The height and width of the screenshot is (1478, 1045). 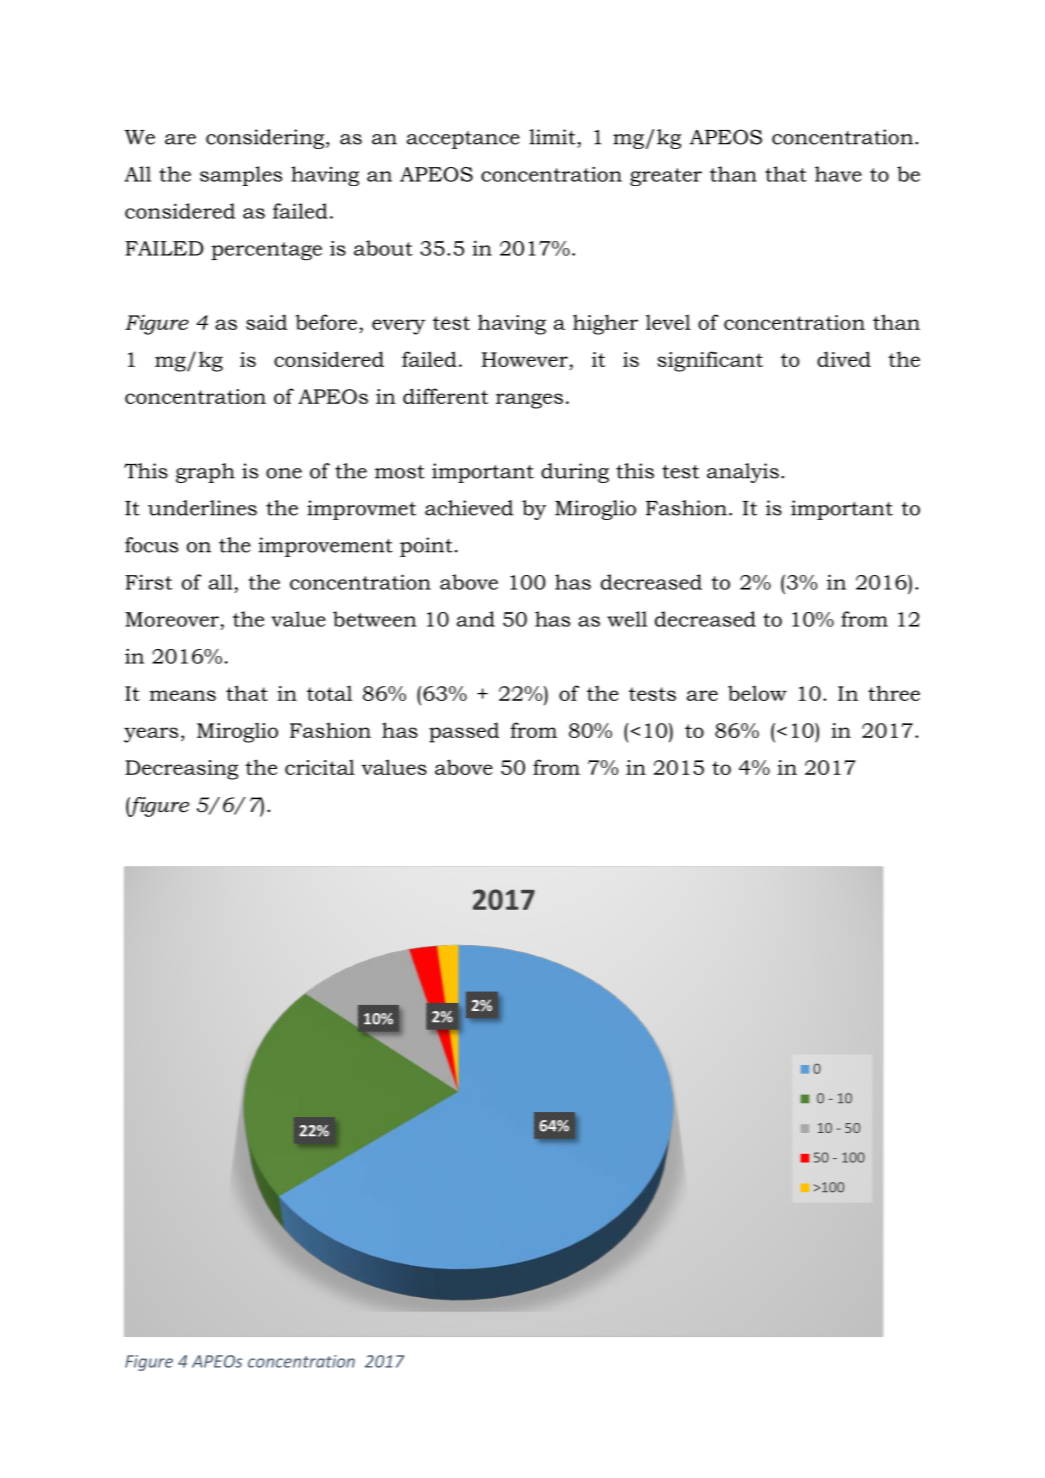 What do you see at coordinates (426, 547) in the screenshot?
I see `point` at bounding box center [426, 547].
